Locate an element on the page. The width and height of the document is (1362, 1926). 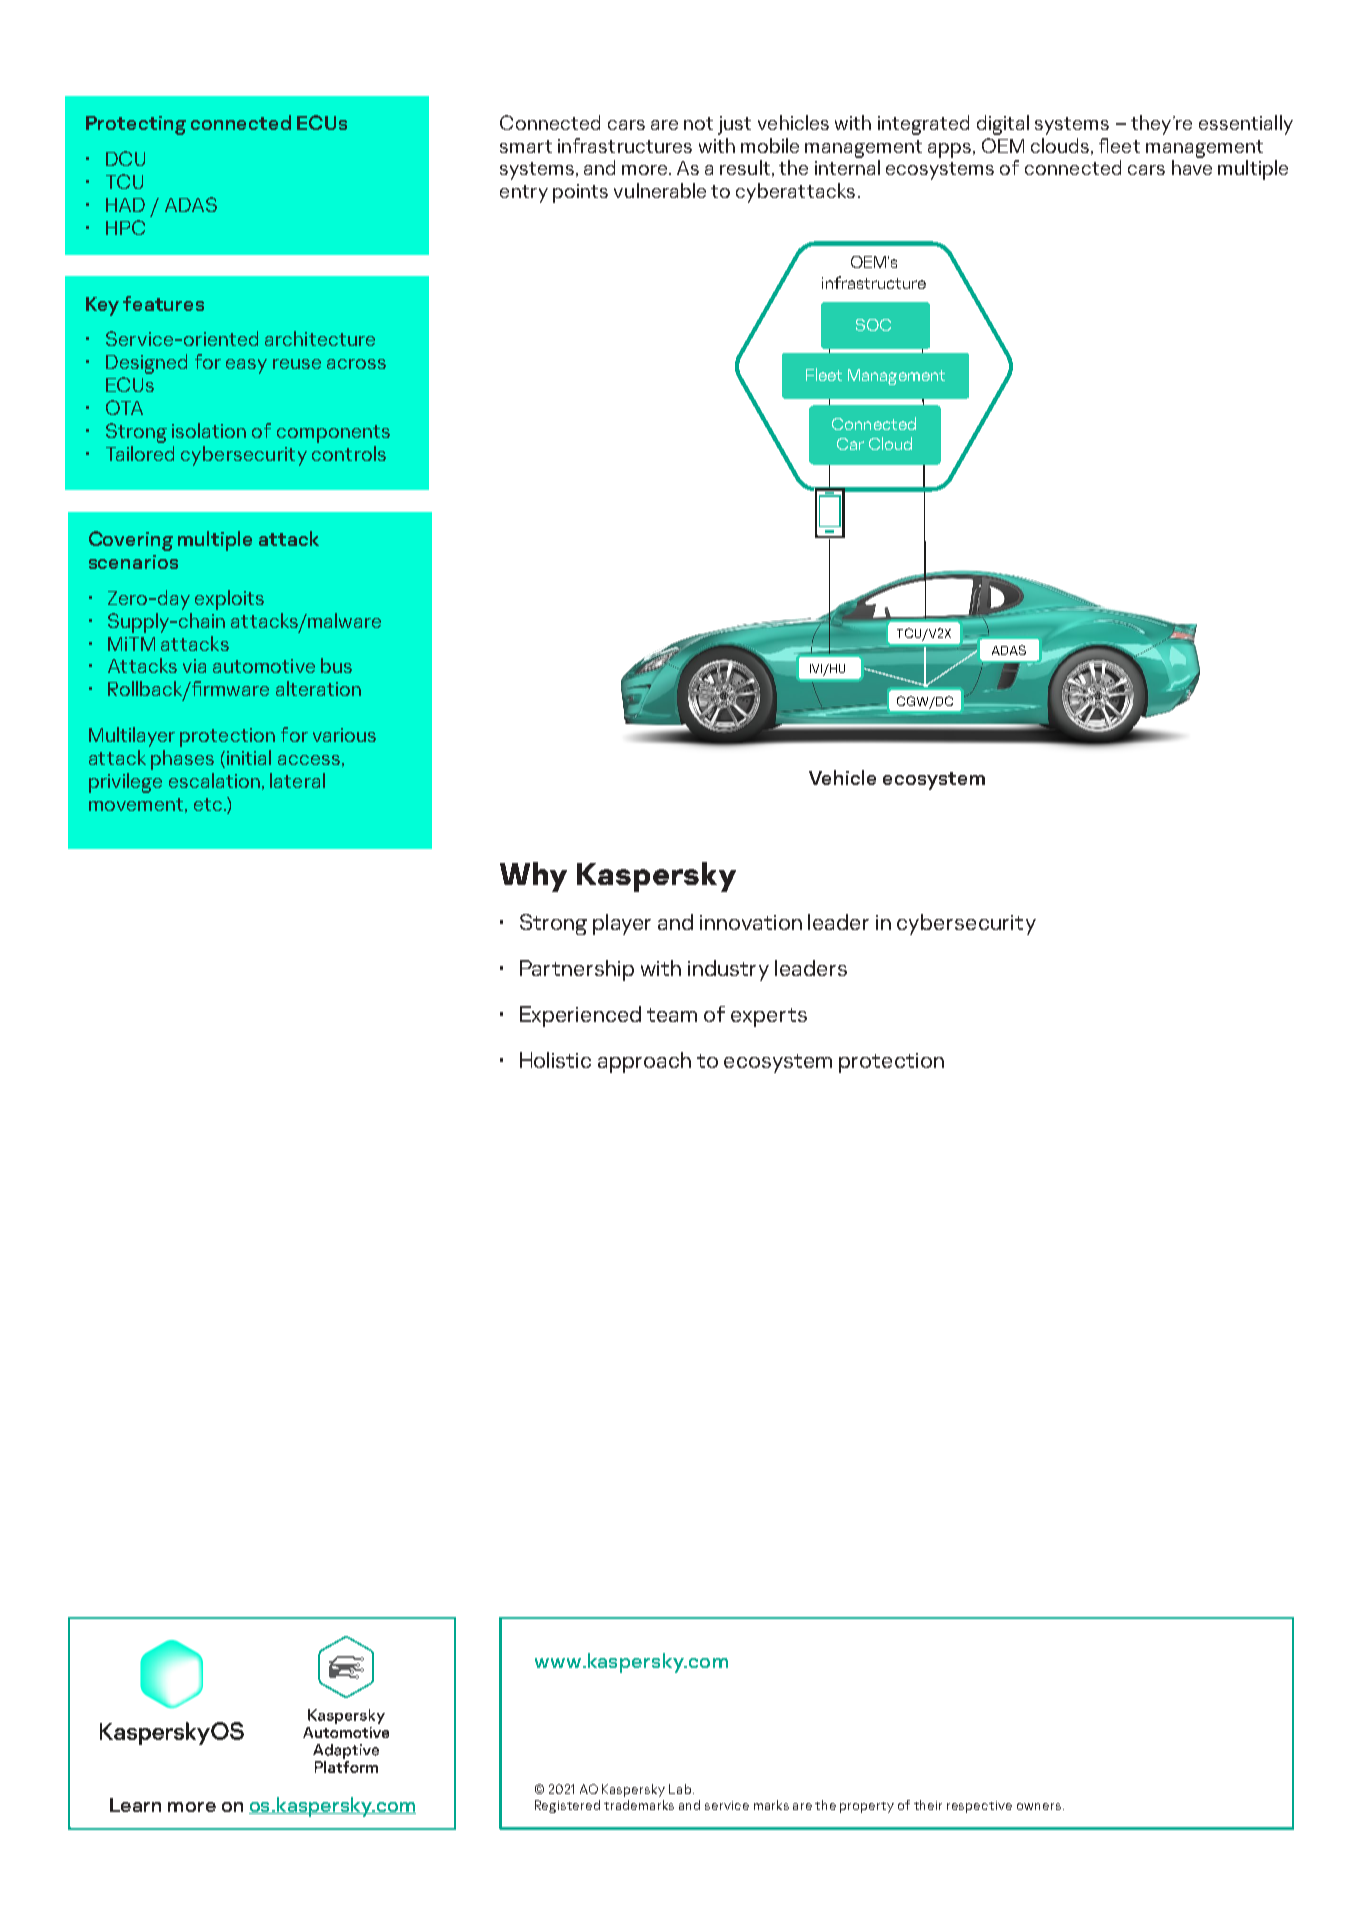
Lab is located at coordinates (681, 1789).
